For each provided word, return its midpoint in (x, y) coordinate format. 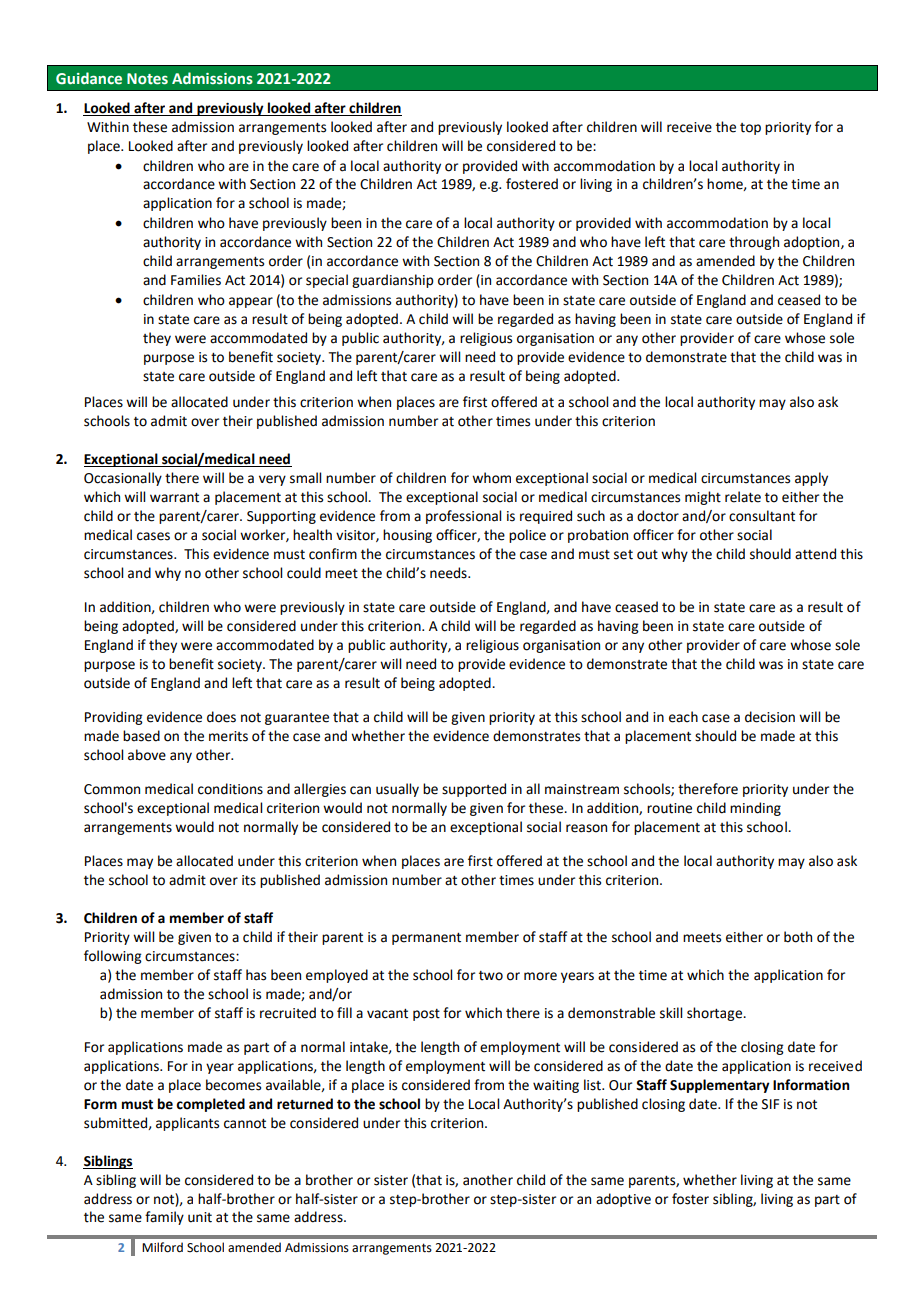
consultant (762, 516)
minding (755, 809)
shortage (716, 1014)
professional (463, 517)
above (147, 755)
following (113, 957)
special (327, 281)
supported (474, 790)
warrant (174, 498)
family (164, 1218)
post (426, 1015)
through (754, 243)
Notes (147, 79)
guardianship (393, 281)
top (750, 129)
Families (196, 280)
